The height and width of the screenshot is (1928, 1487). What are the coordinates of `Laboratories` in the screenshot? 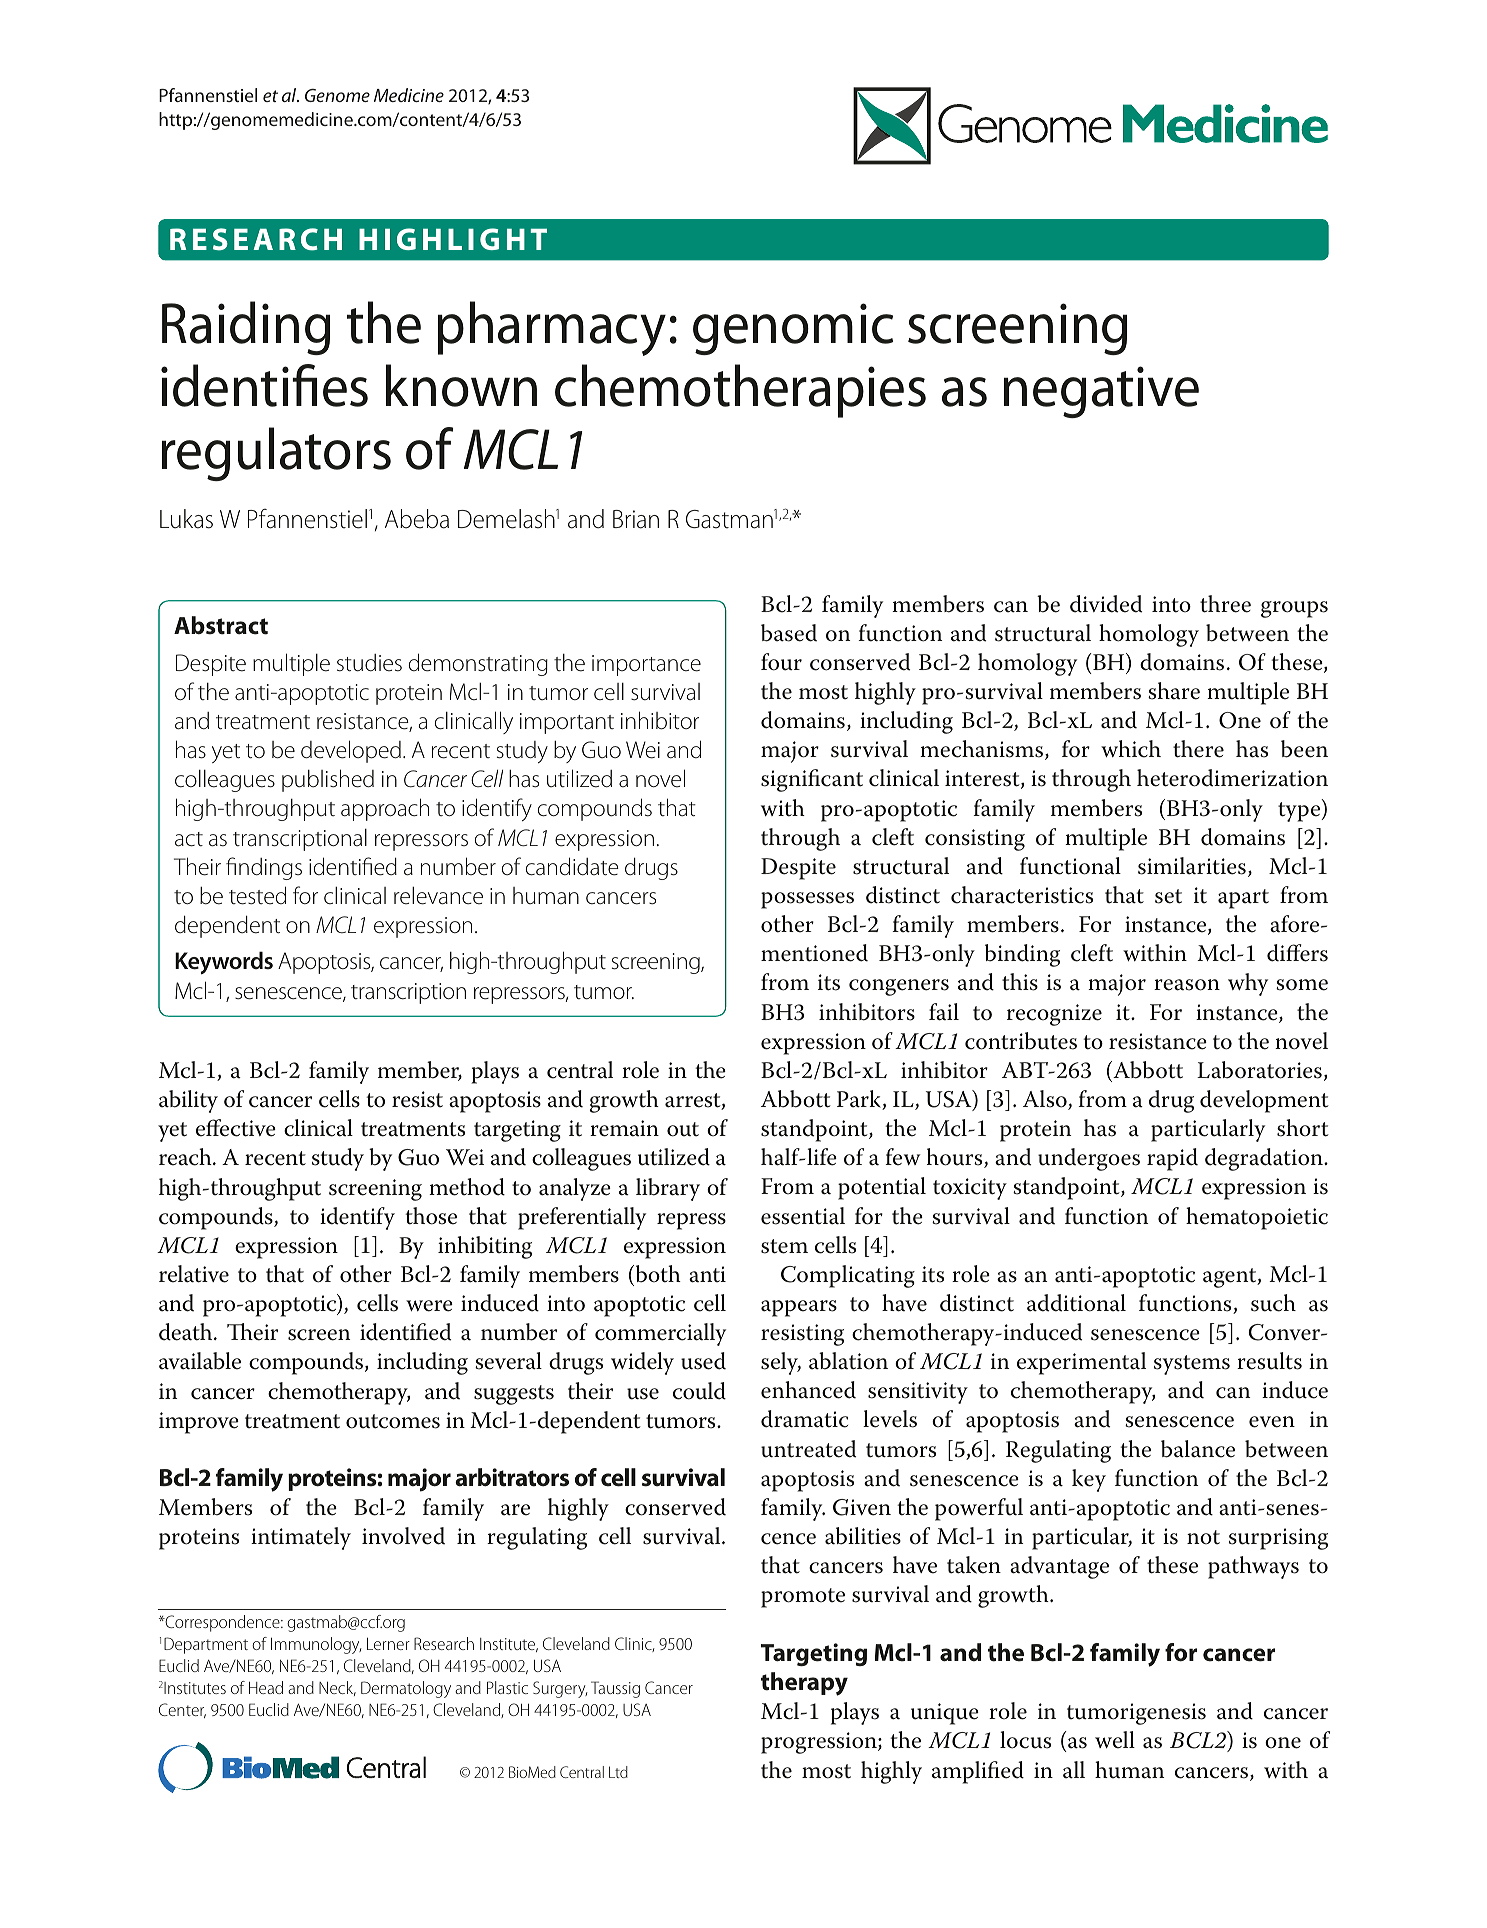 It's located at (1259, 1070).
